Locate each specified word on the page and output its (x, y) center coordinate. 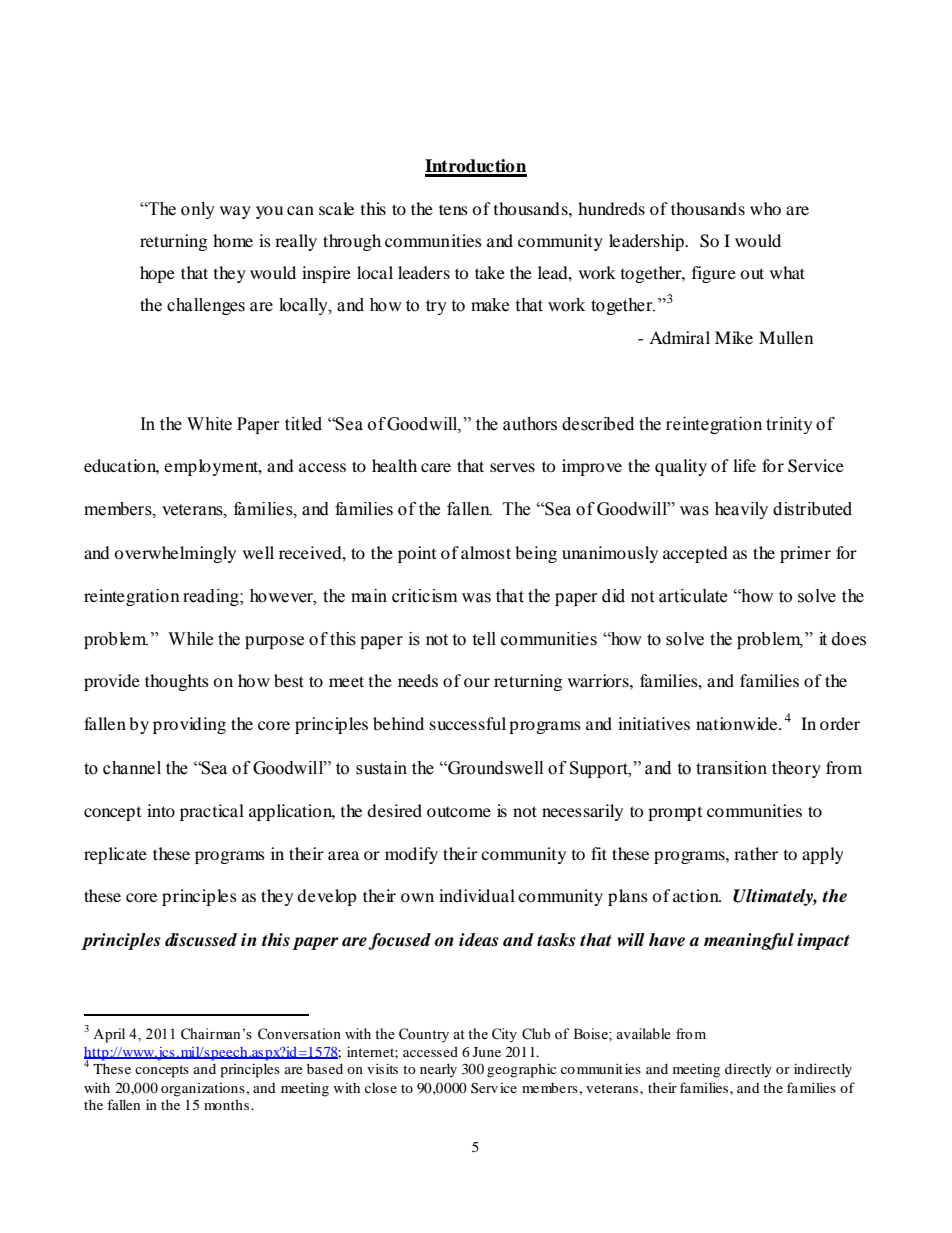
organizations (204, 1090)
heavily (741, 510)
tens (453, 209)
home (233, 240)
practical (212, 812)
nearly (438, 1070)
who (765, 208)
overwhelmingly (175, 554)
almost (486, 552)
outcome (459, 812)
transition (731, 768)
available (643, 1034)
